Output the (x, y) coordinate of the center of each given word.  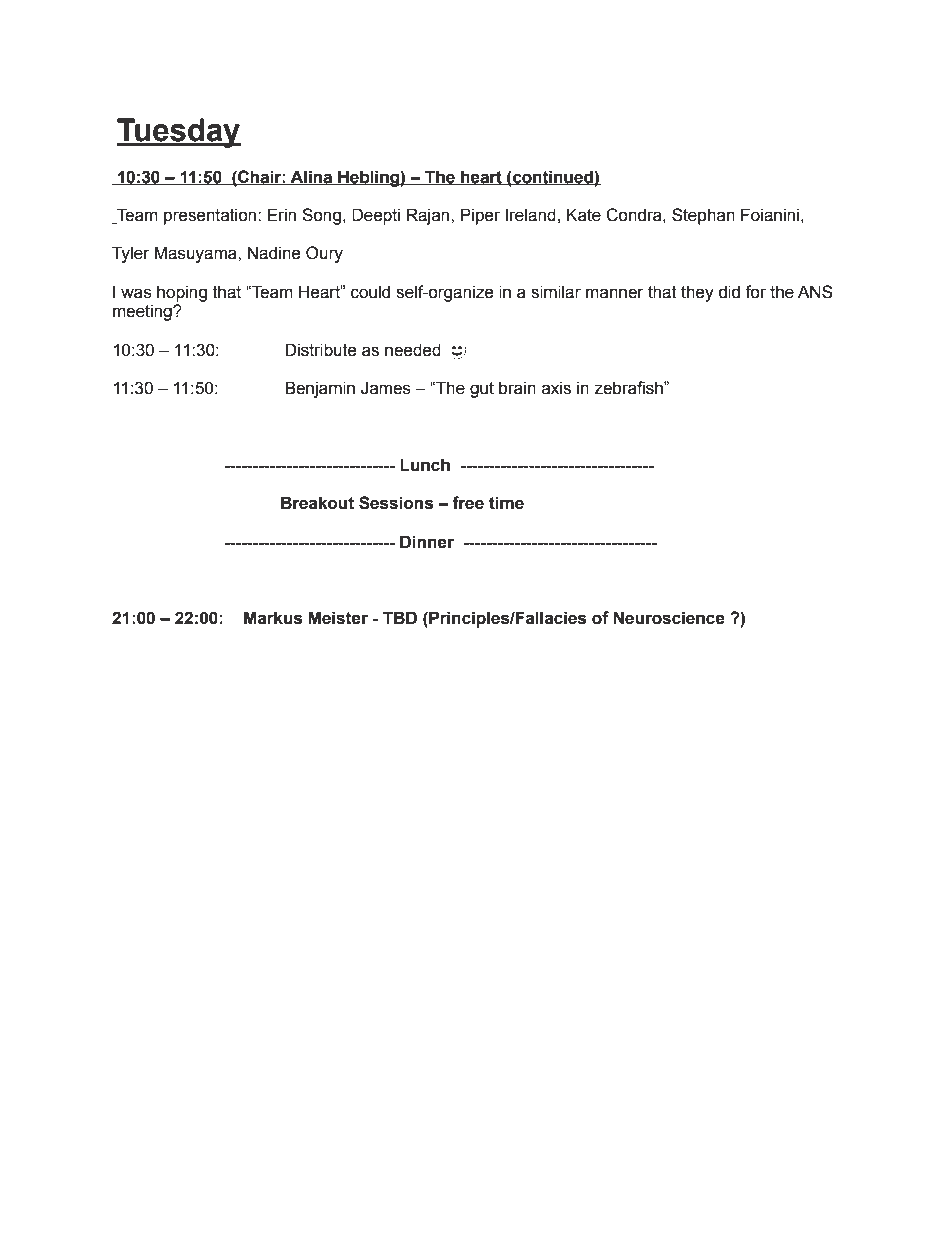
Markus (273, 618)
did (729, 292)
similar (556, 292)
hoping (182, 293)
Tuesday (178, 133)
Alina (312, 177)
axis (556, 388)
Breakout (317, 503)
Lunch (425, 465)
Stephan (703, 216)
